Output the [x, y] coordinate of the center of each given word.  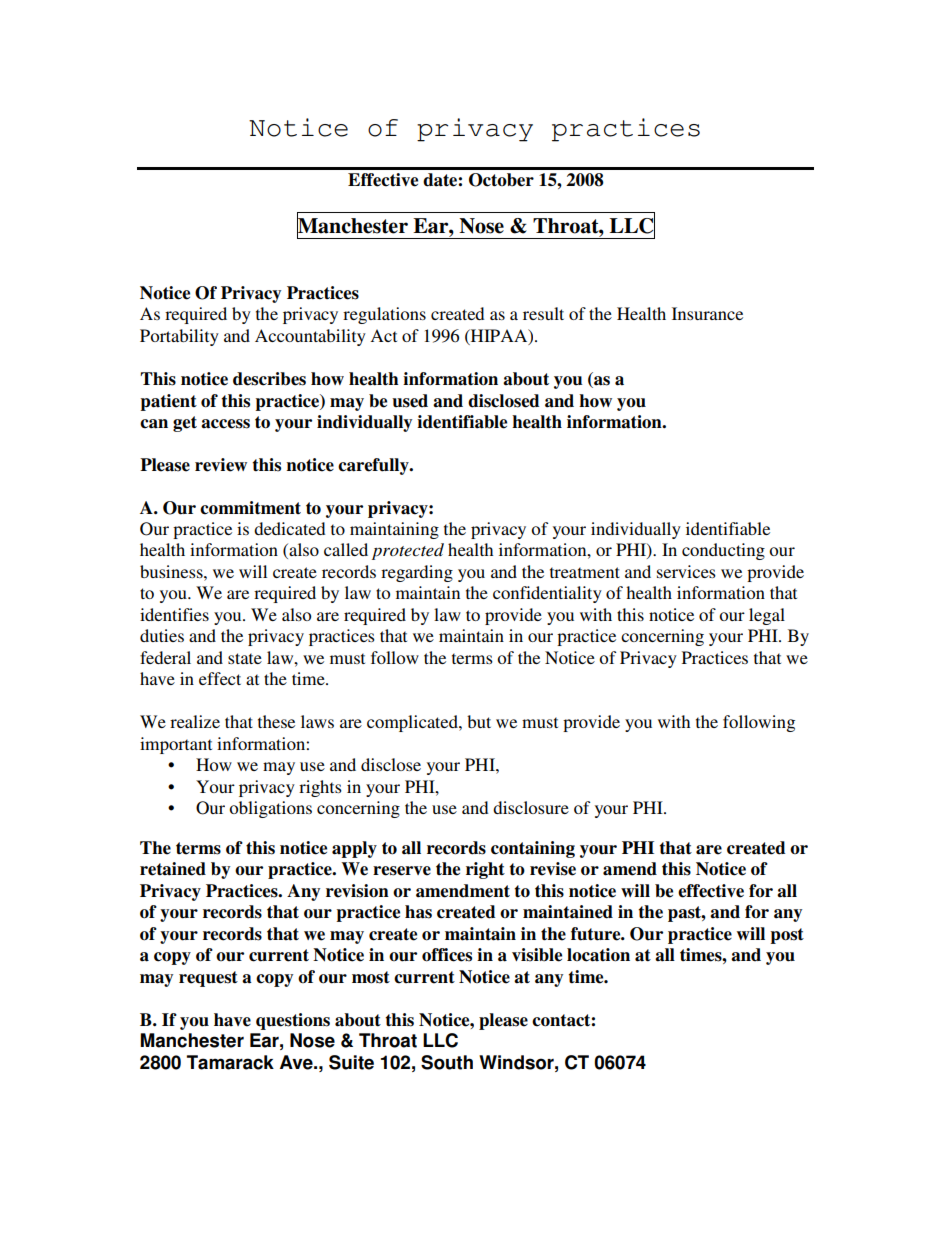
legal [767, 616]
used [410, 401]
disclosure [531, 807]
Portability [179, 337]
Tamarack [230, 1062]
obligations [270, 809]
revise [553, 869]
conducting [723, 551]
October [501, 180]
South [447, 1062]
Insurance [707, 313]
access [225, 424]
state [245, 658]
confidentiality [547, 594]
